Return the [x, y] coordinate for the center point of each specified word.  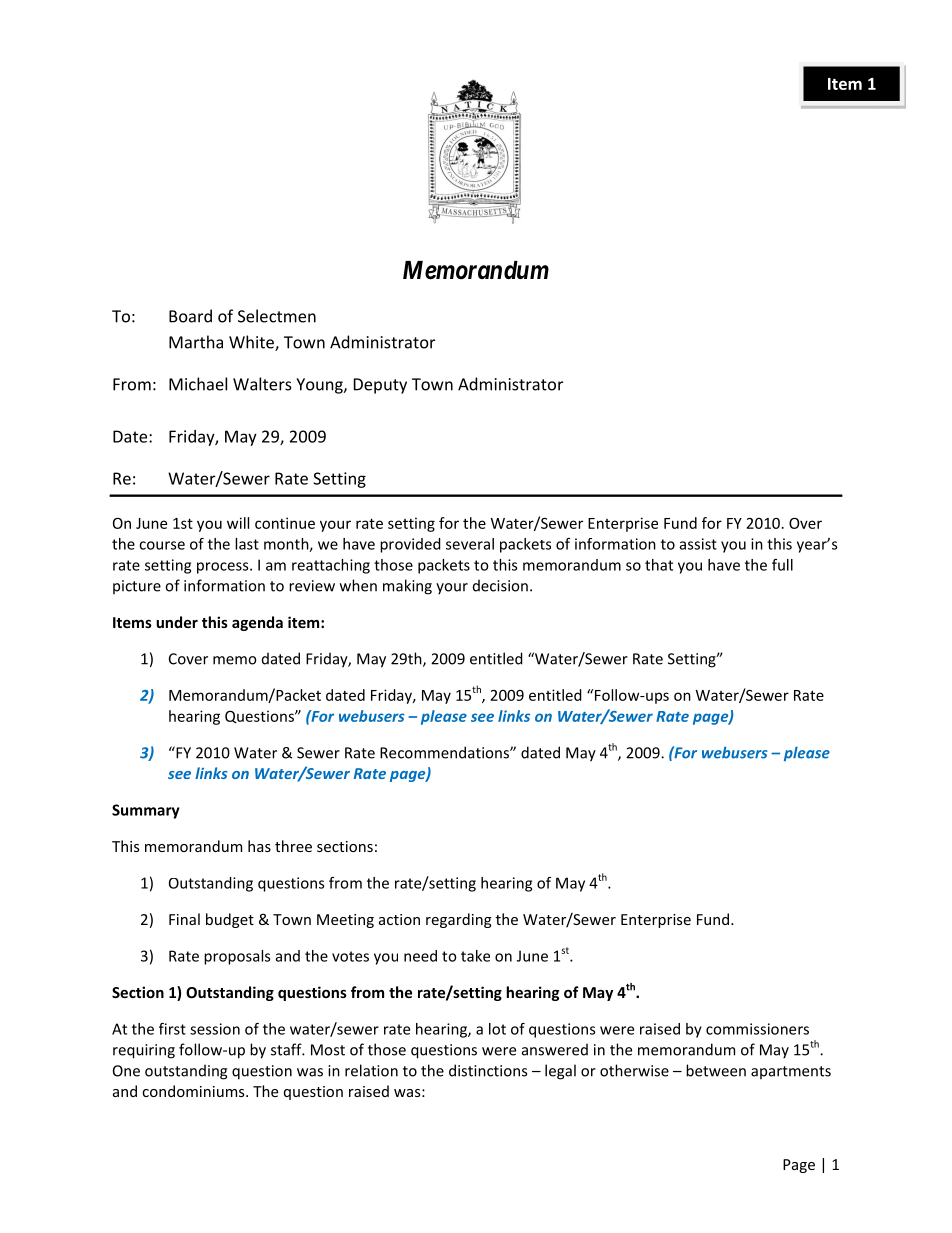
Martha [196, 342]
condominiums [194, 1091]
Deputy [380, 386]
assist [698, 544]
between [716, 1070]
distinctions [488, 1070]
